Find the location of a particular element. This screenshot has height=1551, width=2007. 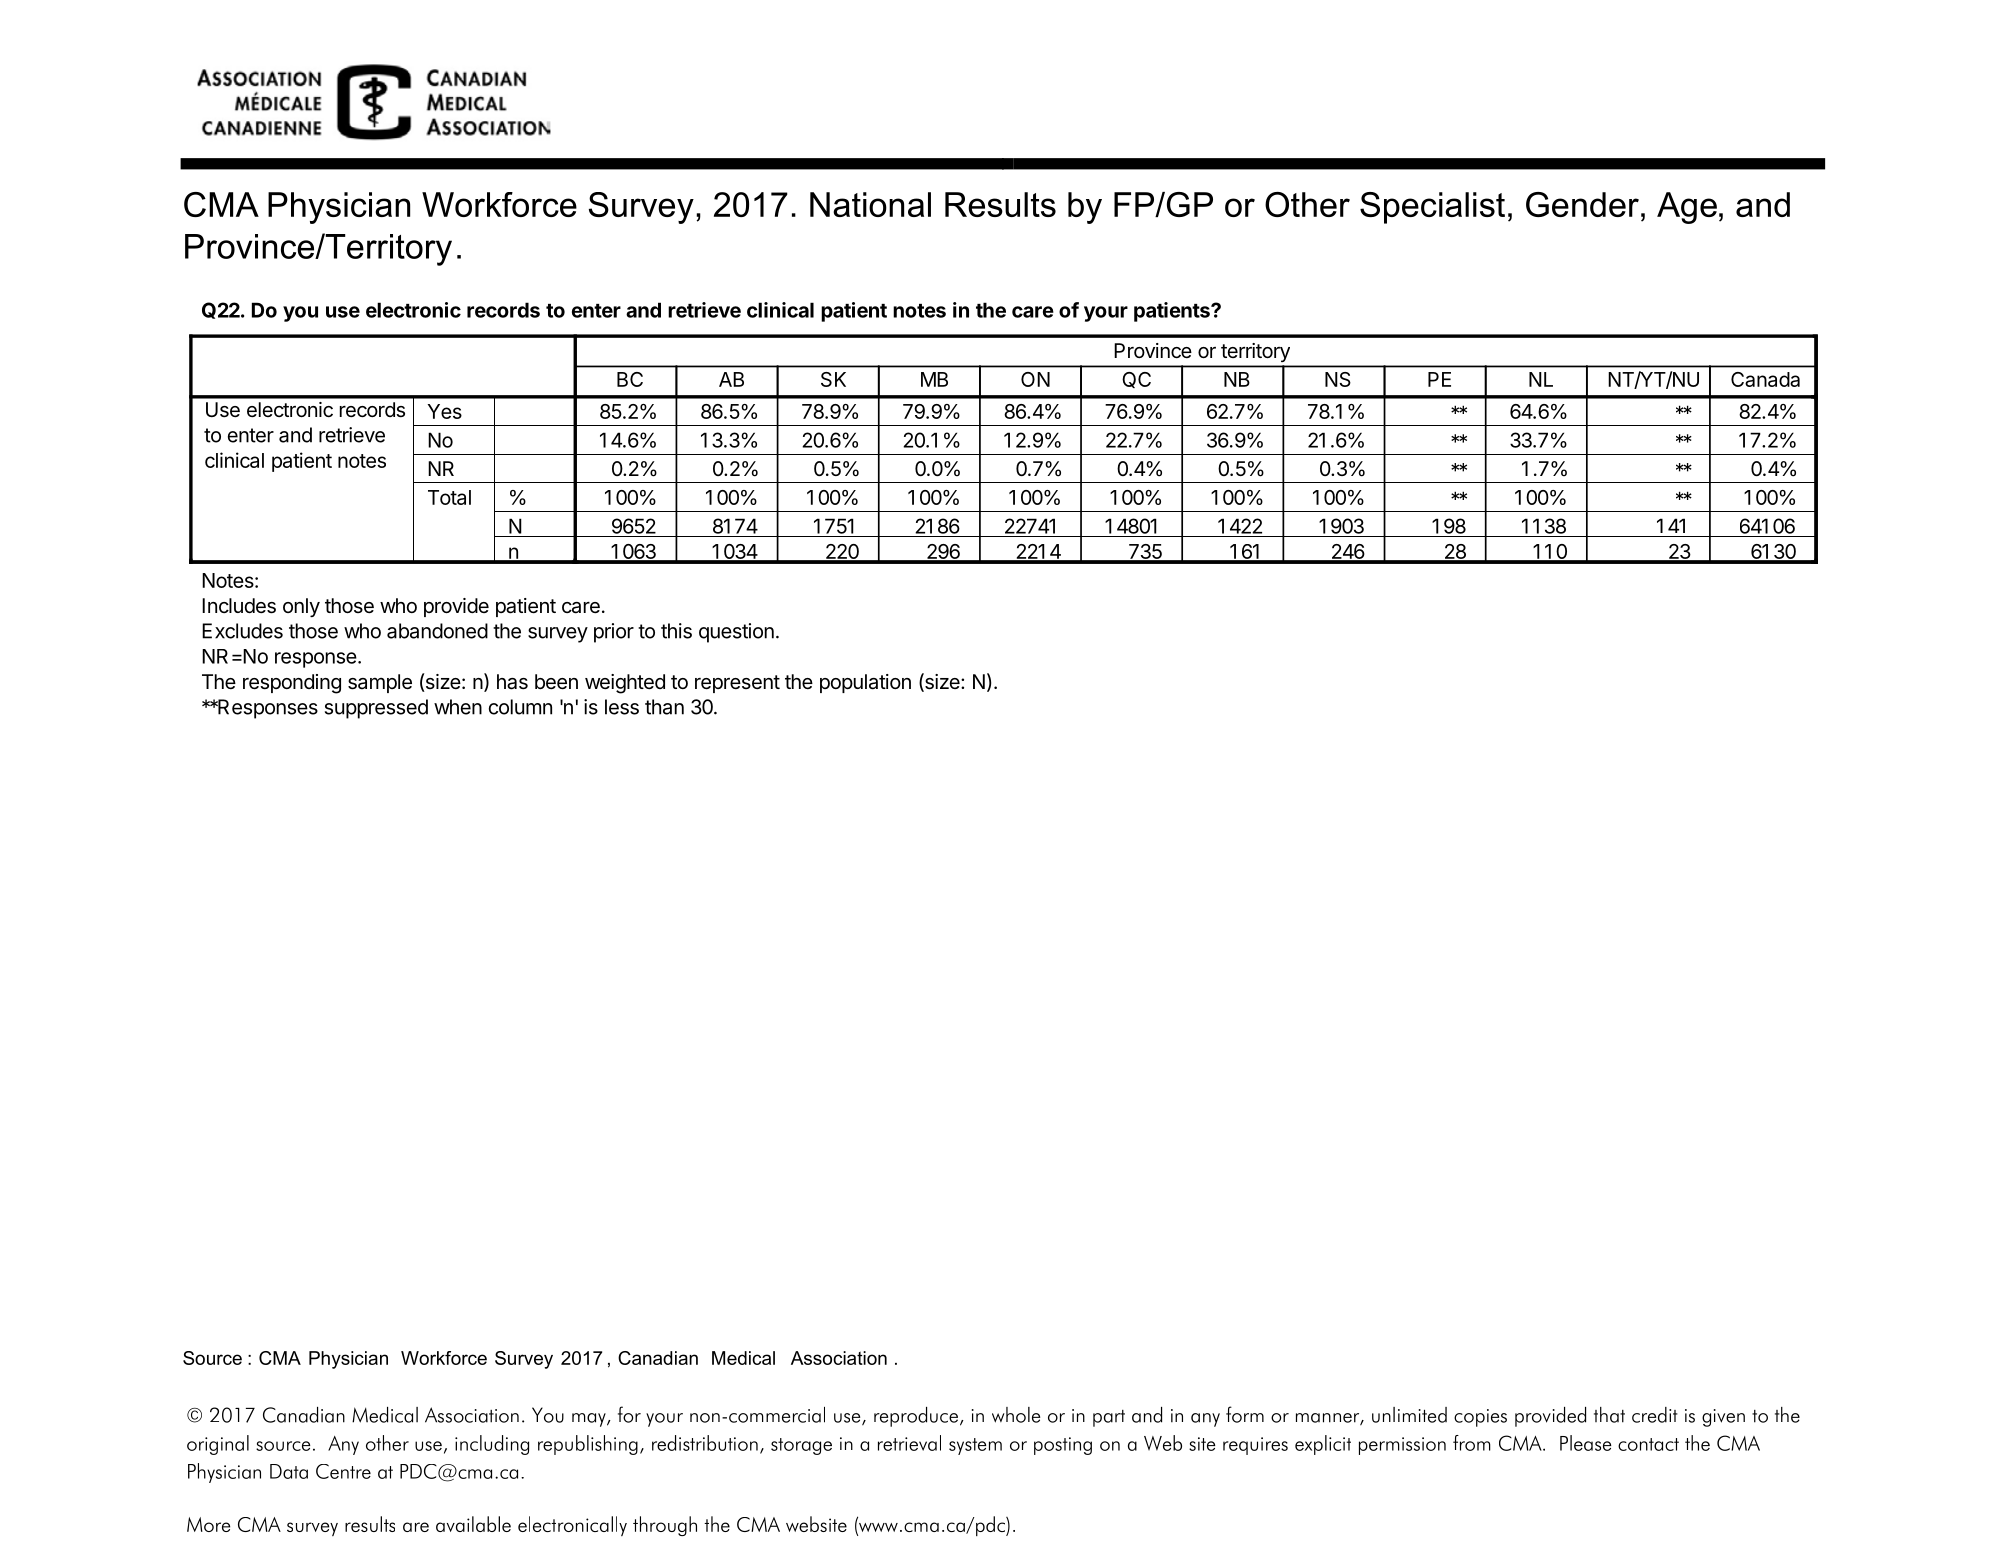

National is located at coordinates (870, 204).
